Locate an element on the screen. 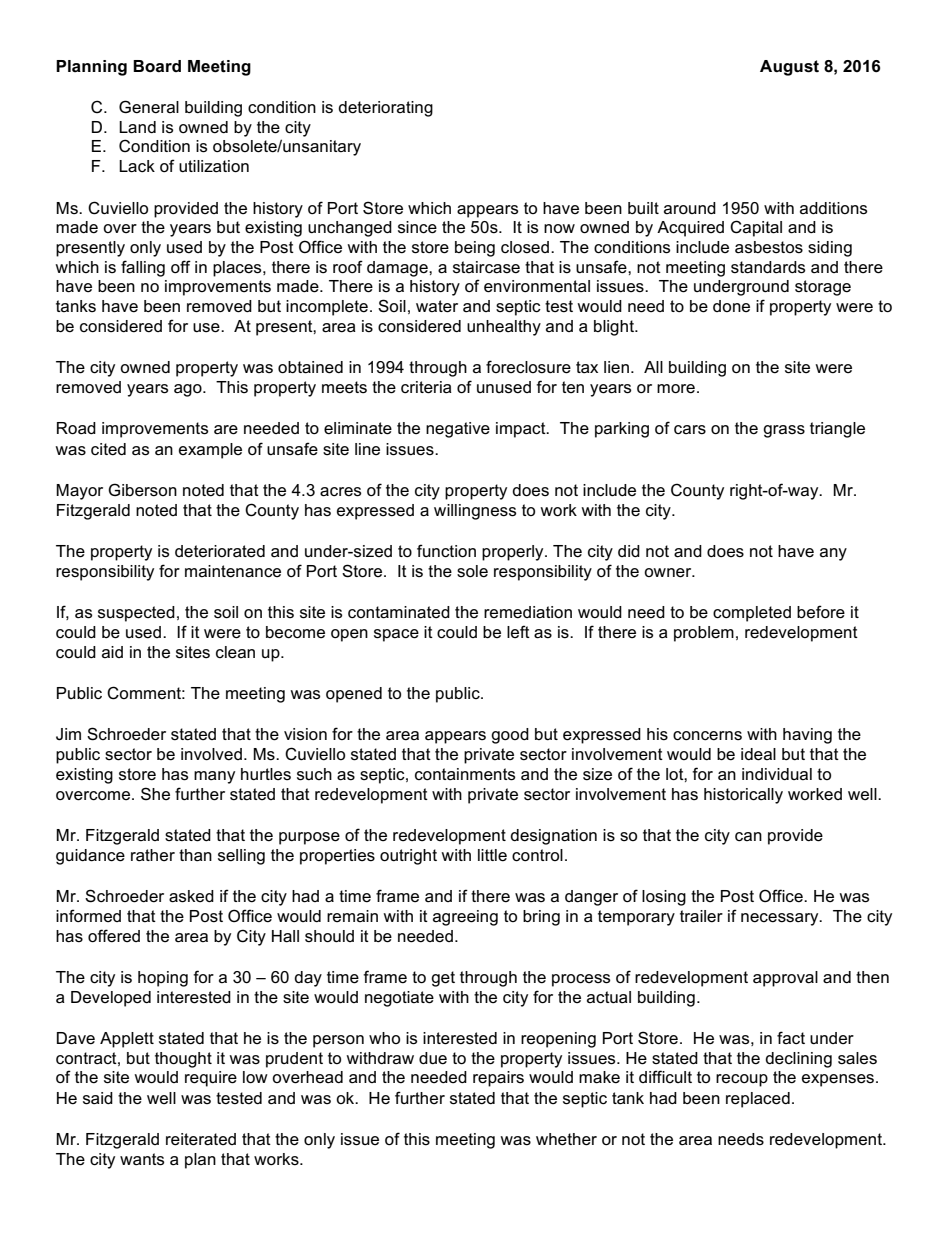  completed is located at coordinates (752, 614).
